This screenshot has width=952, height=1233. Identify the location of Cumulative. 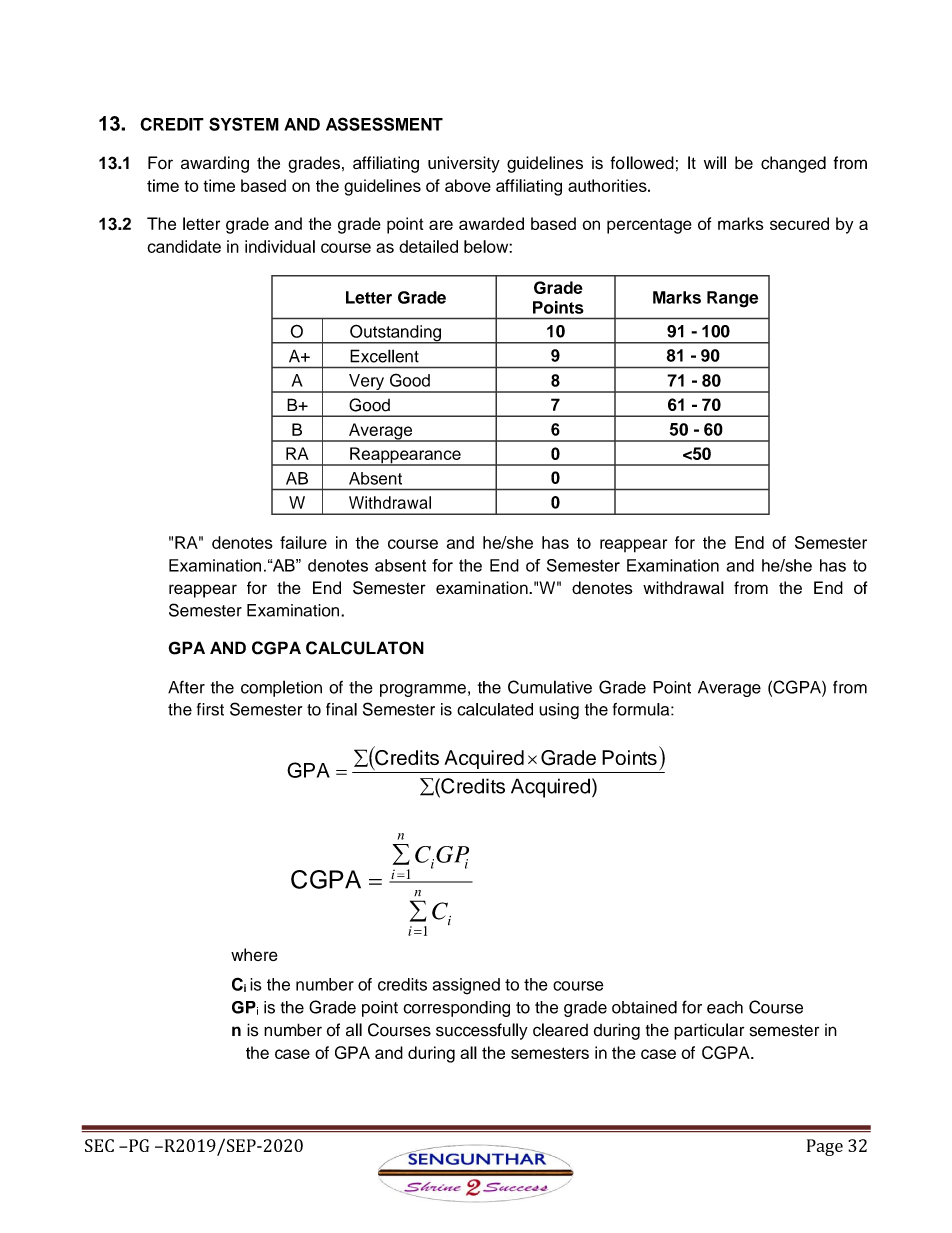
(550, 687).
